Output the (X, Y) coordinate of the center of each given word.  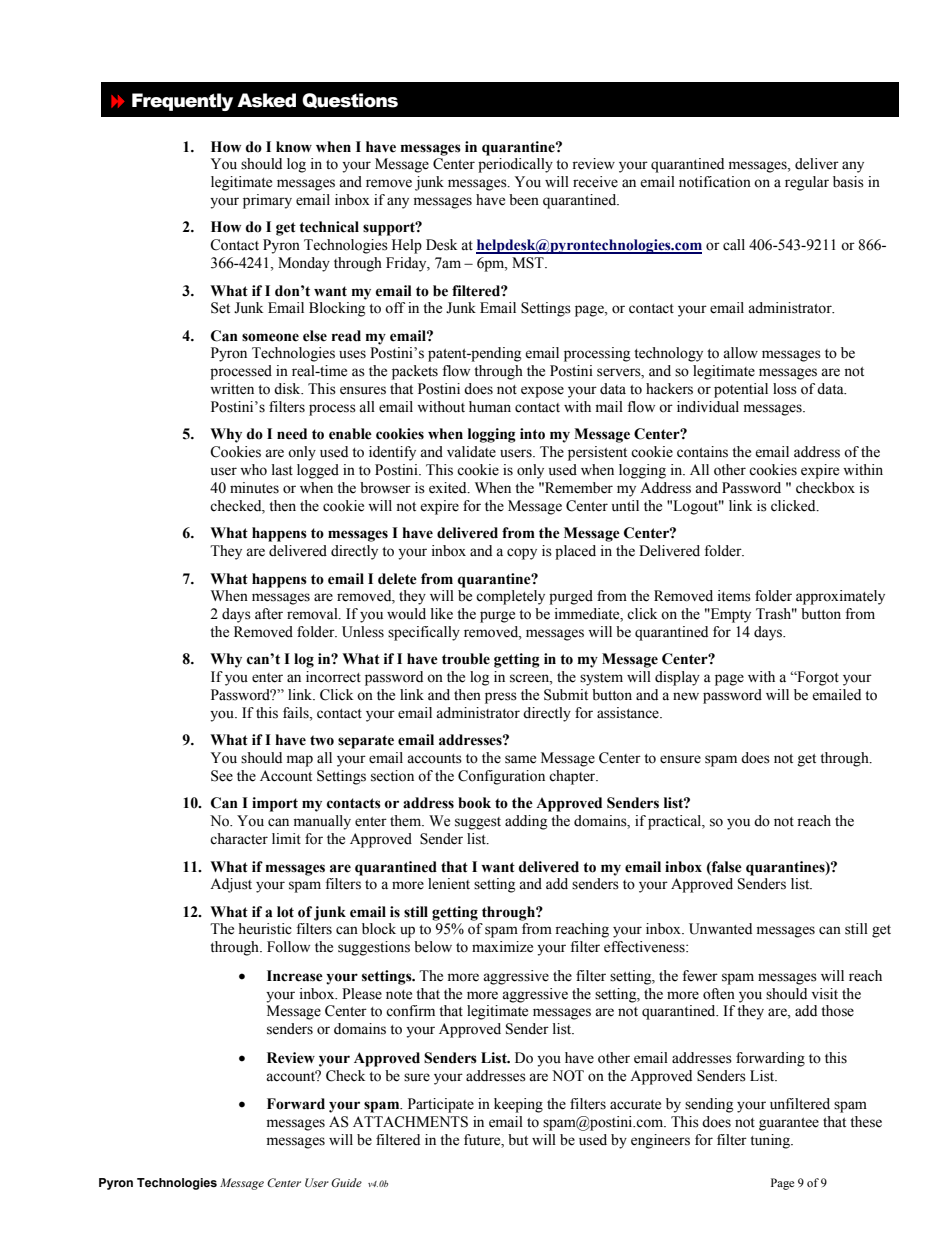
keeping (518, 1105)
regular (807, 183)
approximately (840, 597)
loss (785, 389)
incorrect (333, 677)
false (726, 867)
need (292, 434)
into (532, 434)
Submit (566, 695)
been (524, 200)
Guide (346, 1182)
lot (285, 912)
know (294, 147)
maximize (502, 947)
